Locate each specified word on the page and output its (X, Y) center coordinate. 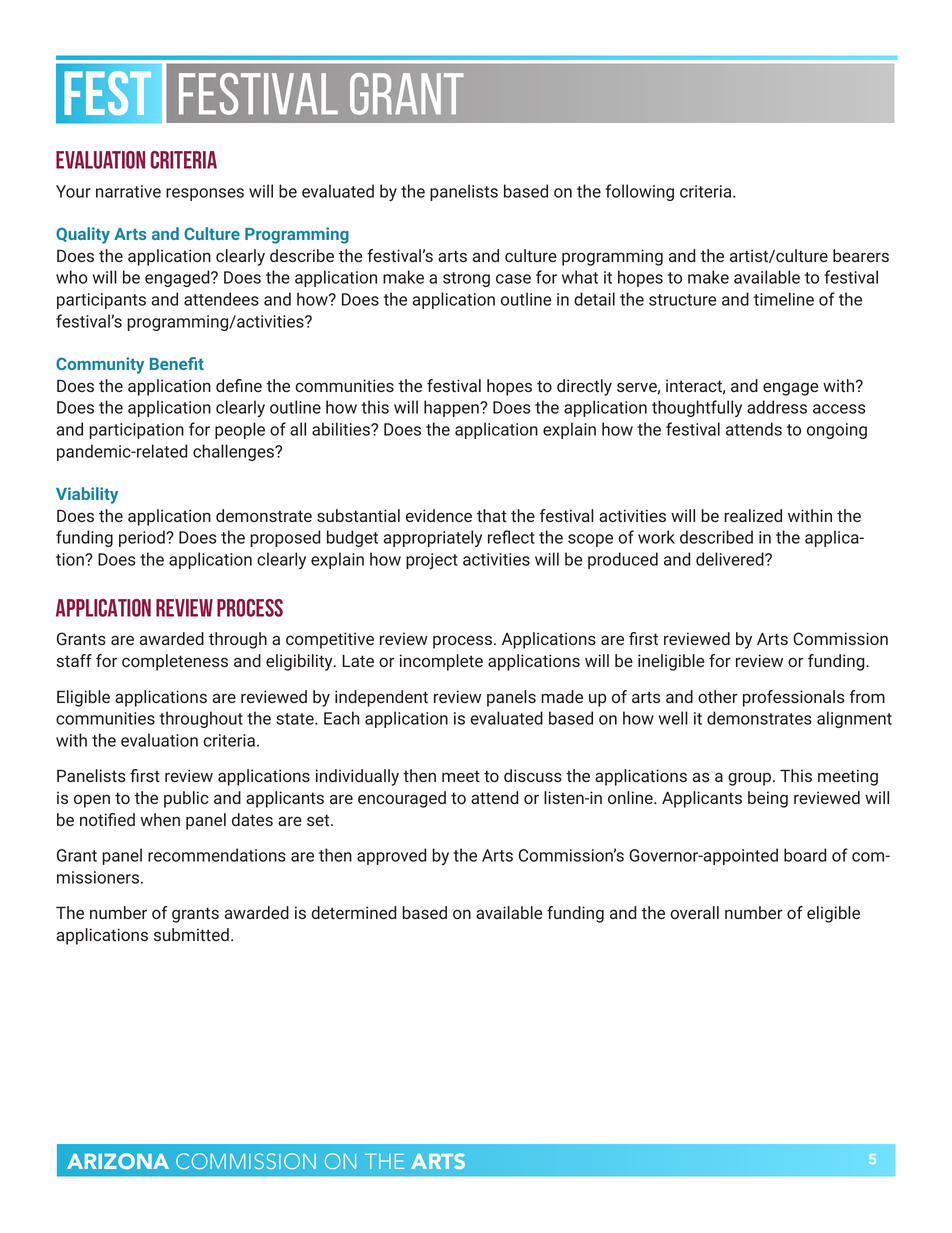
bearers (861, 255)
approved (392, 856)
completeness (175, 662)
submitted (191, 934)
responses (205, 194)
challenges (234, 452)
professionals (794, 698)
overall (694, 912)
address (777, 407)
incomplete (441, 662)
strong (466, 279)
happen (452, 408)
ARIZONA (118, 1161)
